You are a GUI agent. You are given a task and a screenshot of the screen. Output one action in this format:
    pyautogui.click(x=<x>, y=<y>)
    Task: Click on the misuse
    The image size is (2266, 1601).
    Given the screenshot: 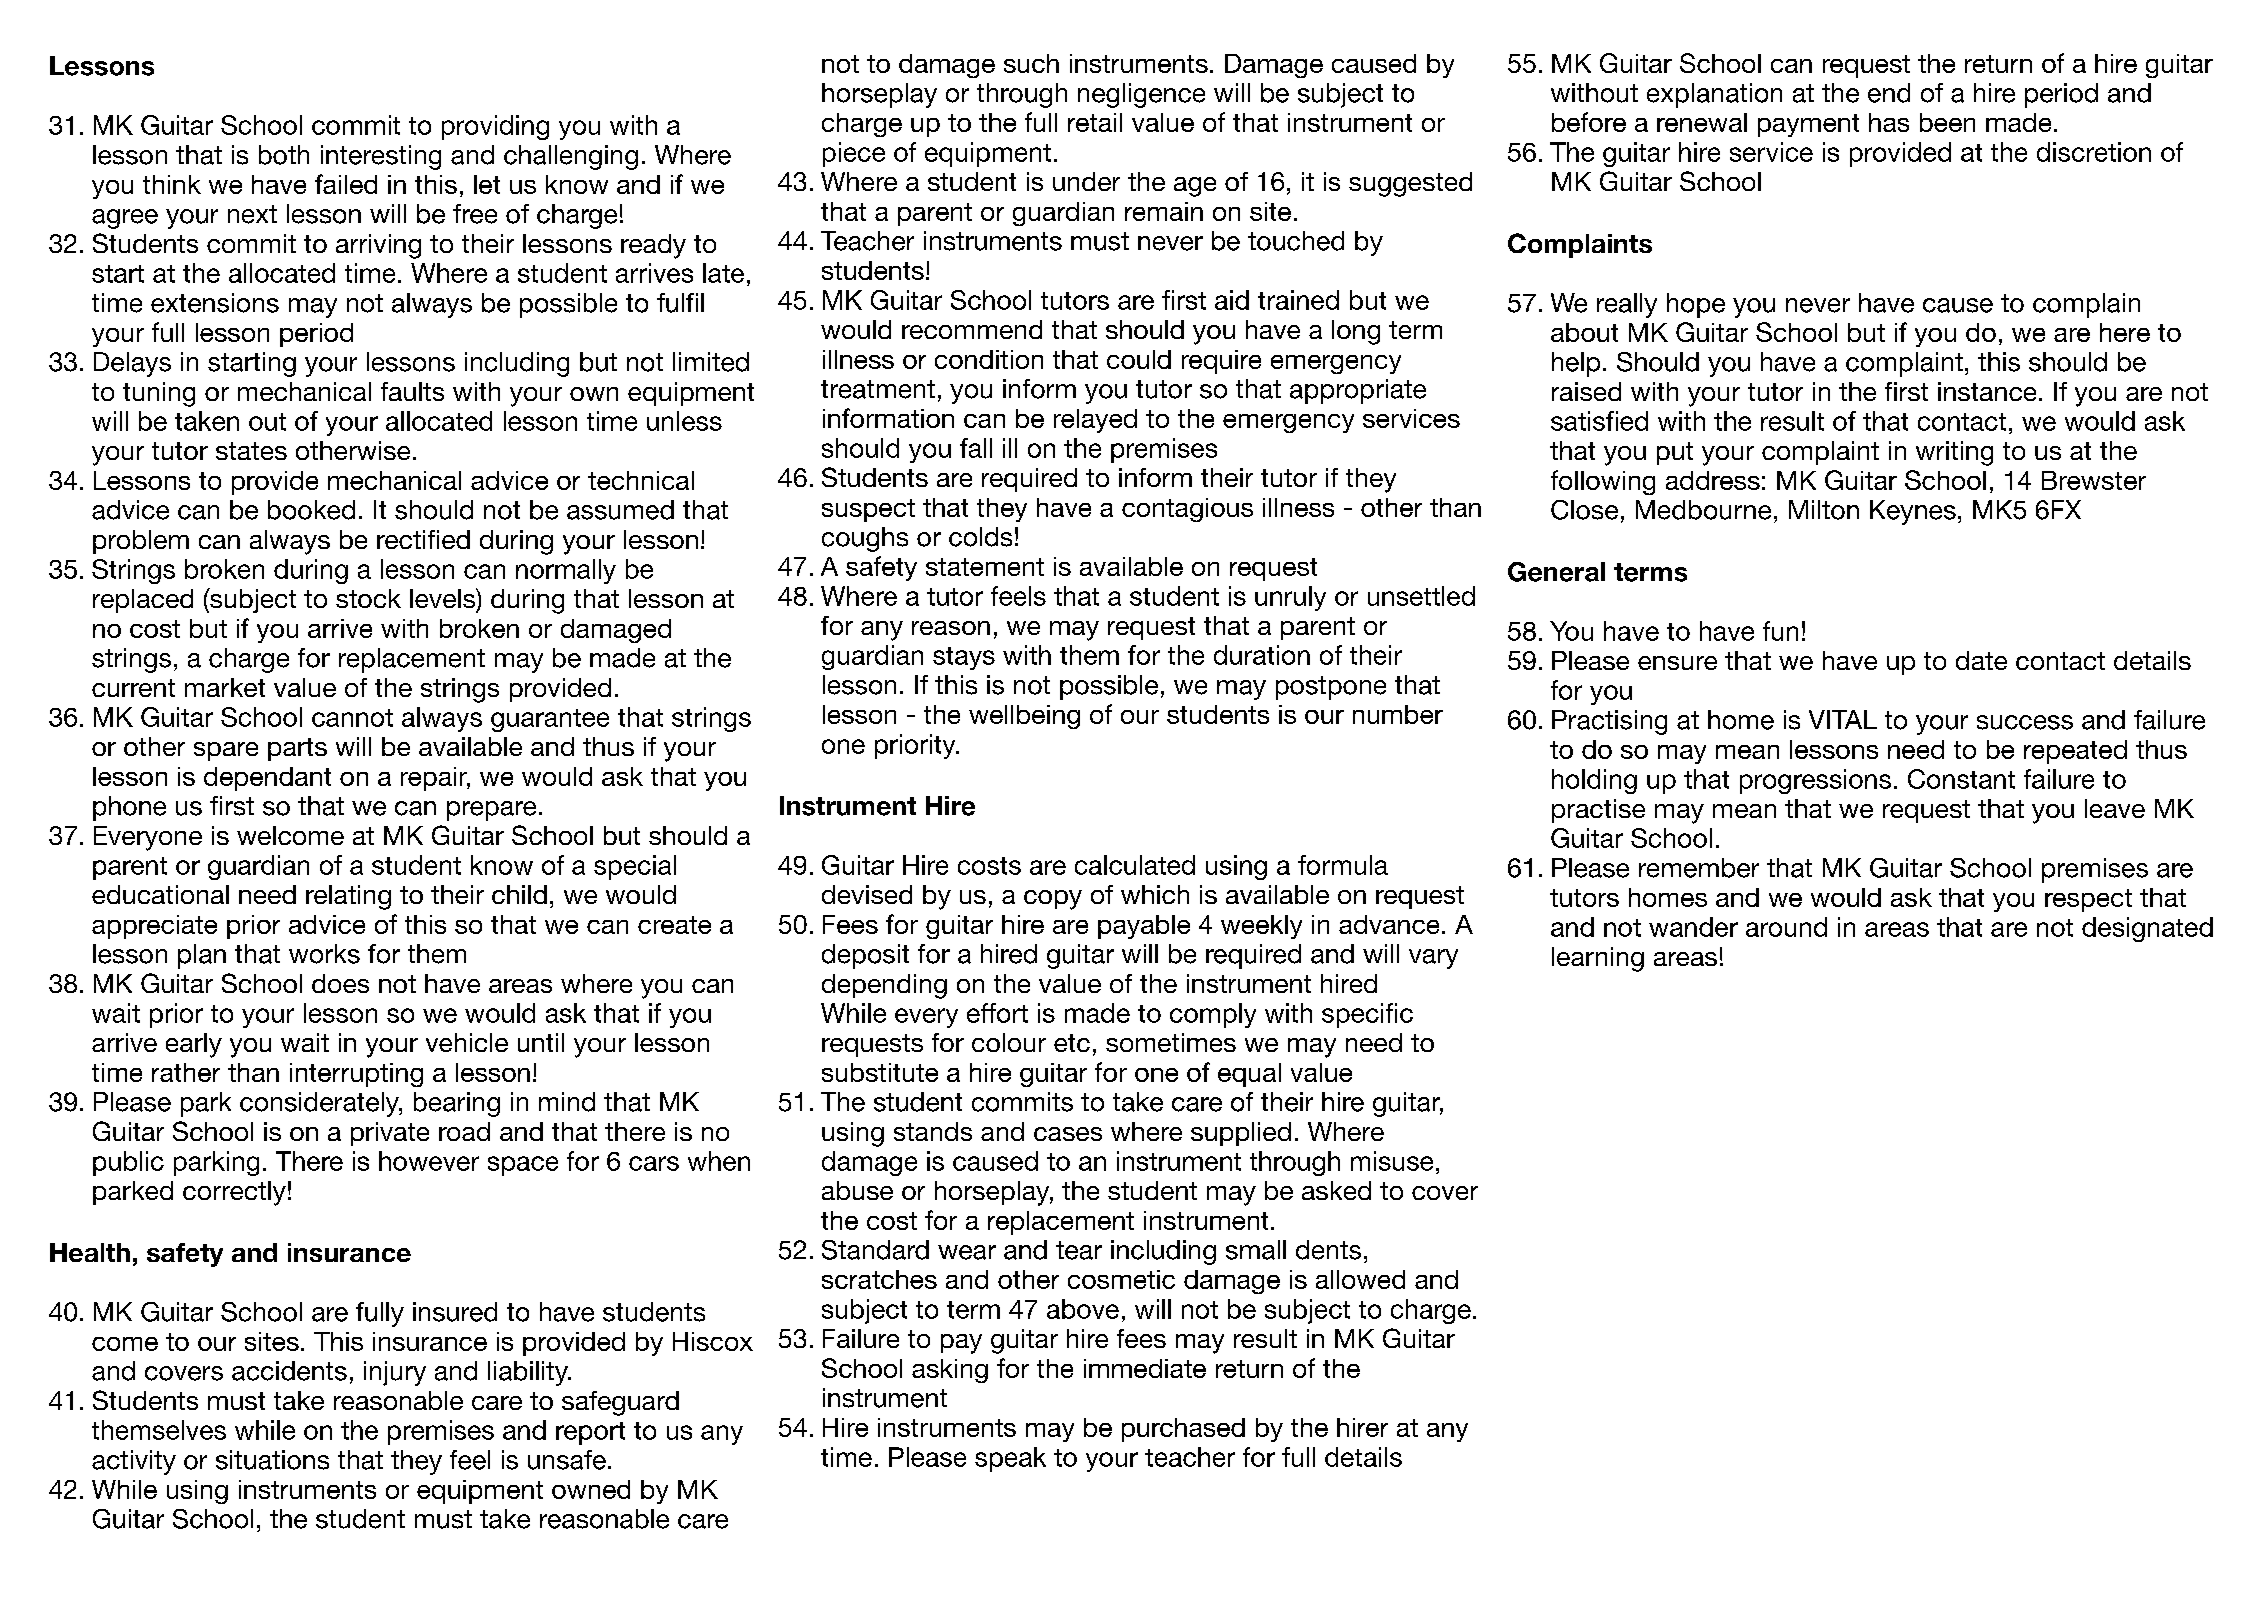 What is the action you would take?
    pyautogui.click(x=1392, y=1161)
